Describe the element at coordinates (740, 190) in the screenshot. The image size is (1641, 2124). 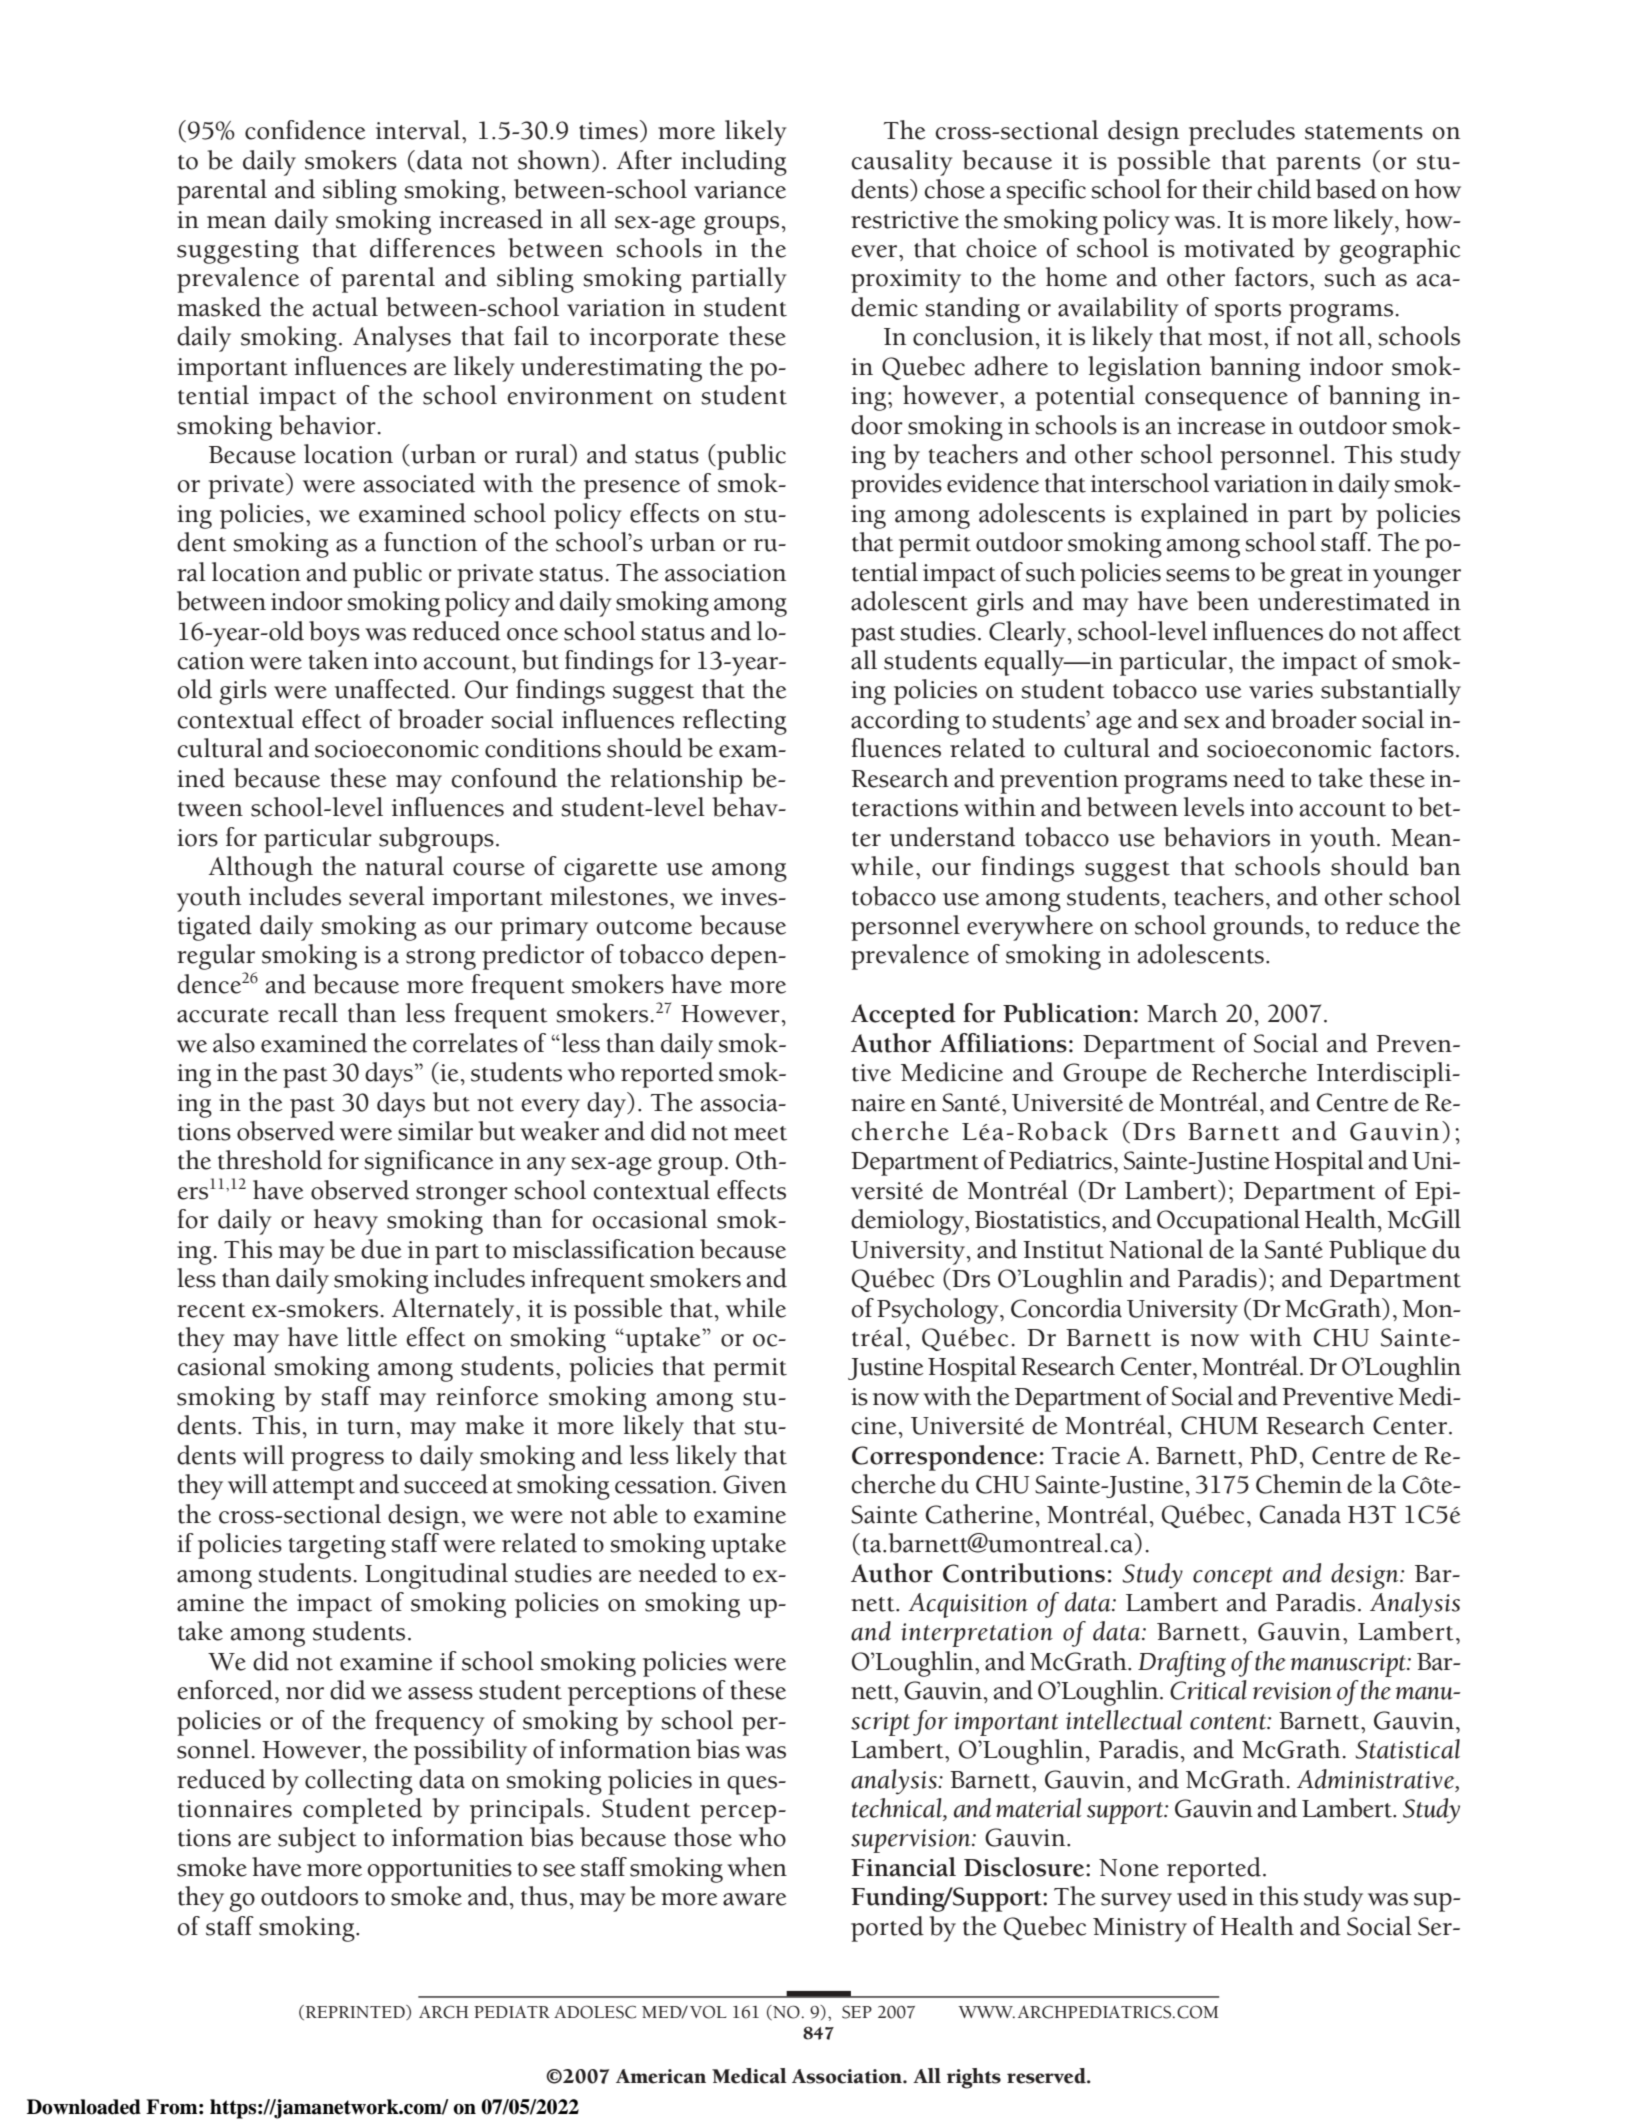
I see `variance` at that location.
